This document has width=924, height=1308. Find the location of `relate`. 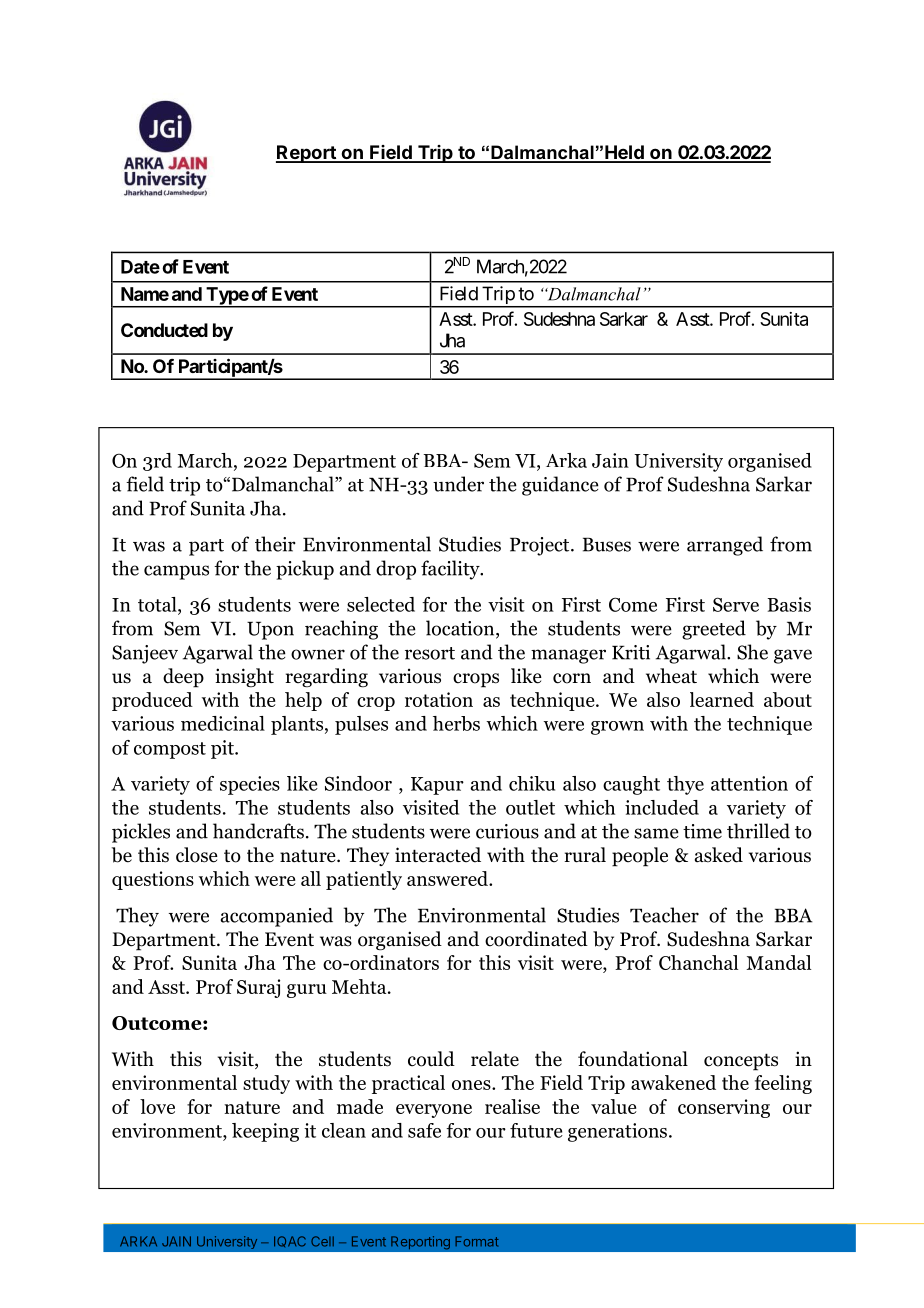

relate is located at coordinates (495, 1059).
